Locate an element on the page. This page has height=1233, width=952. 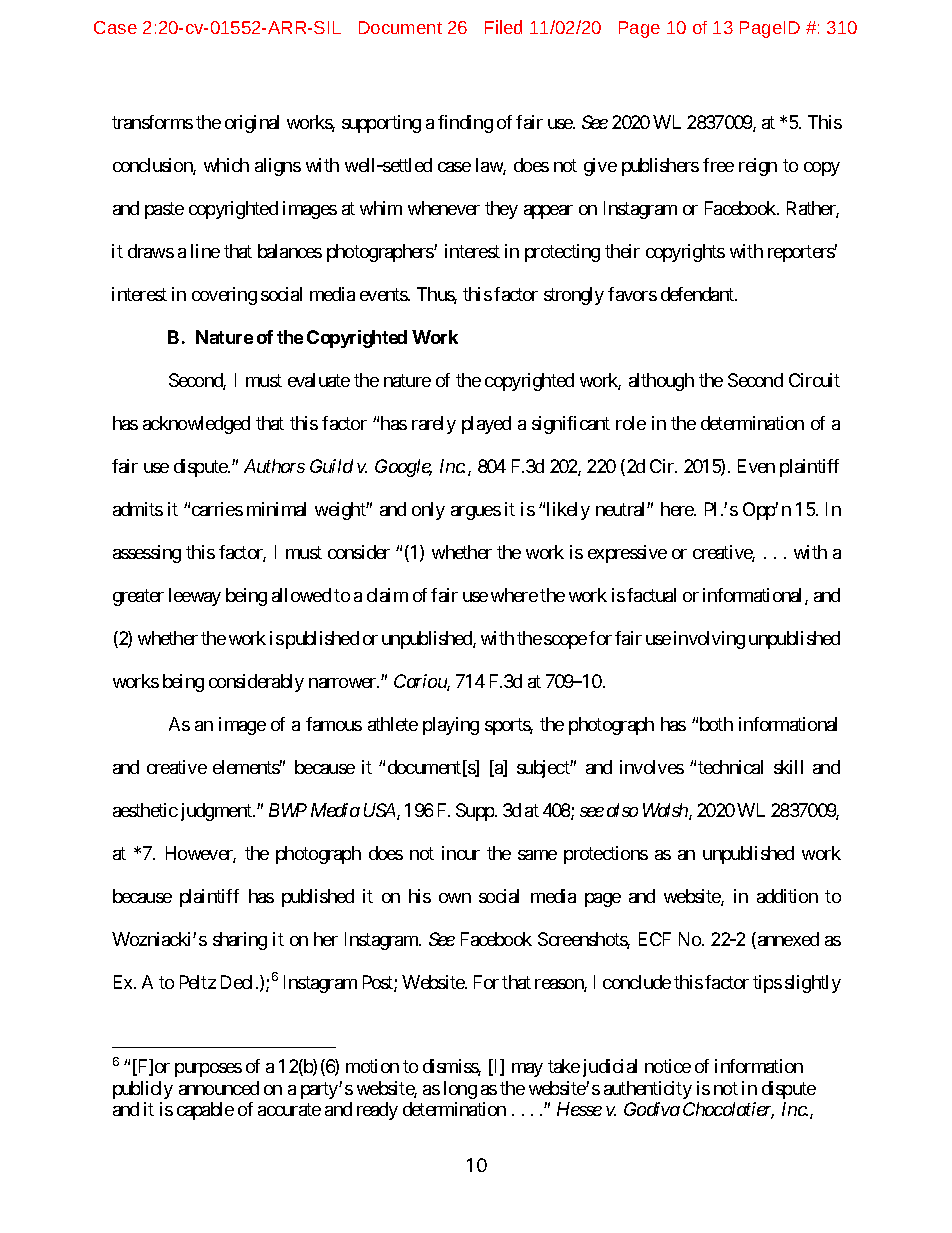
Filed is located at coordinates (503, 27).
